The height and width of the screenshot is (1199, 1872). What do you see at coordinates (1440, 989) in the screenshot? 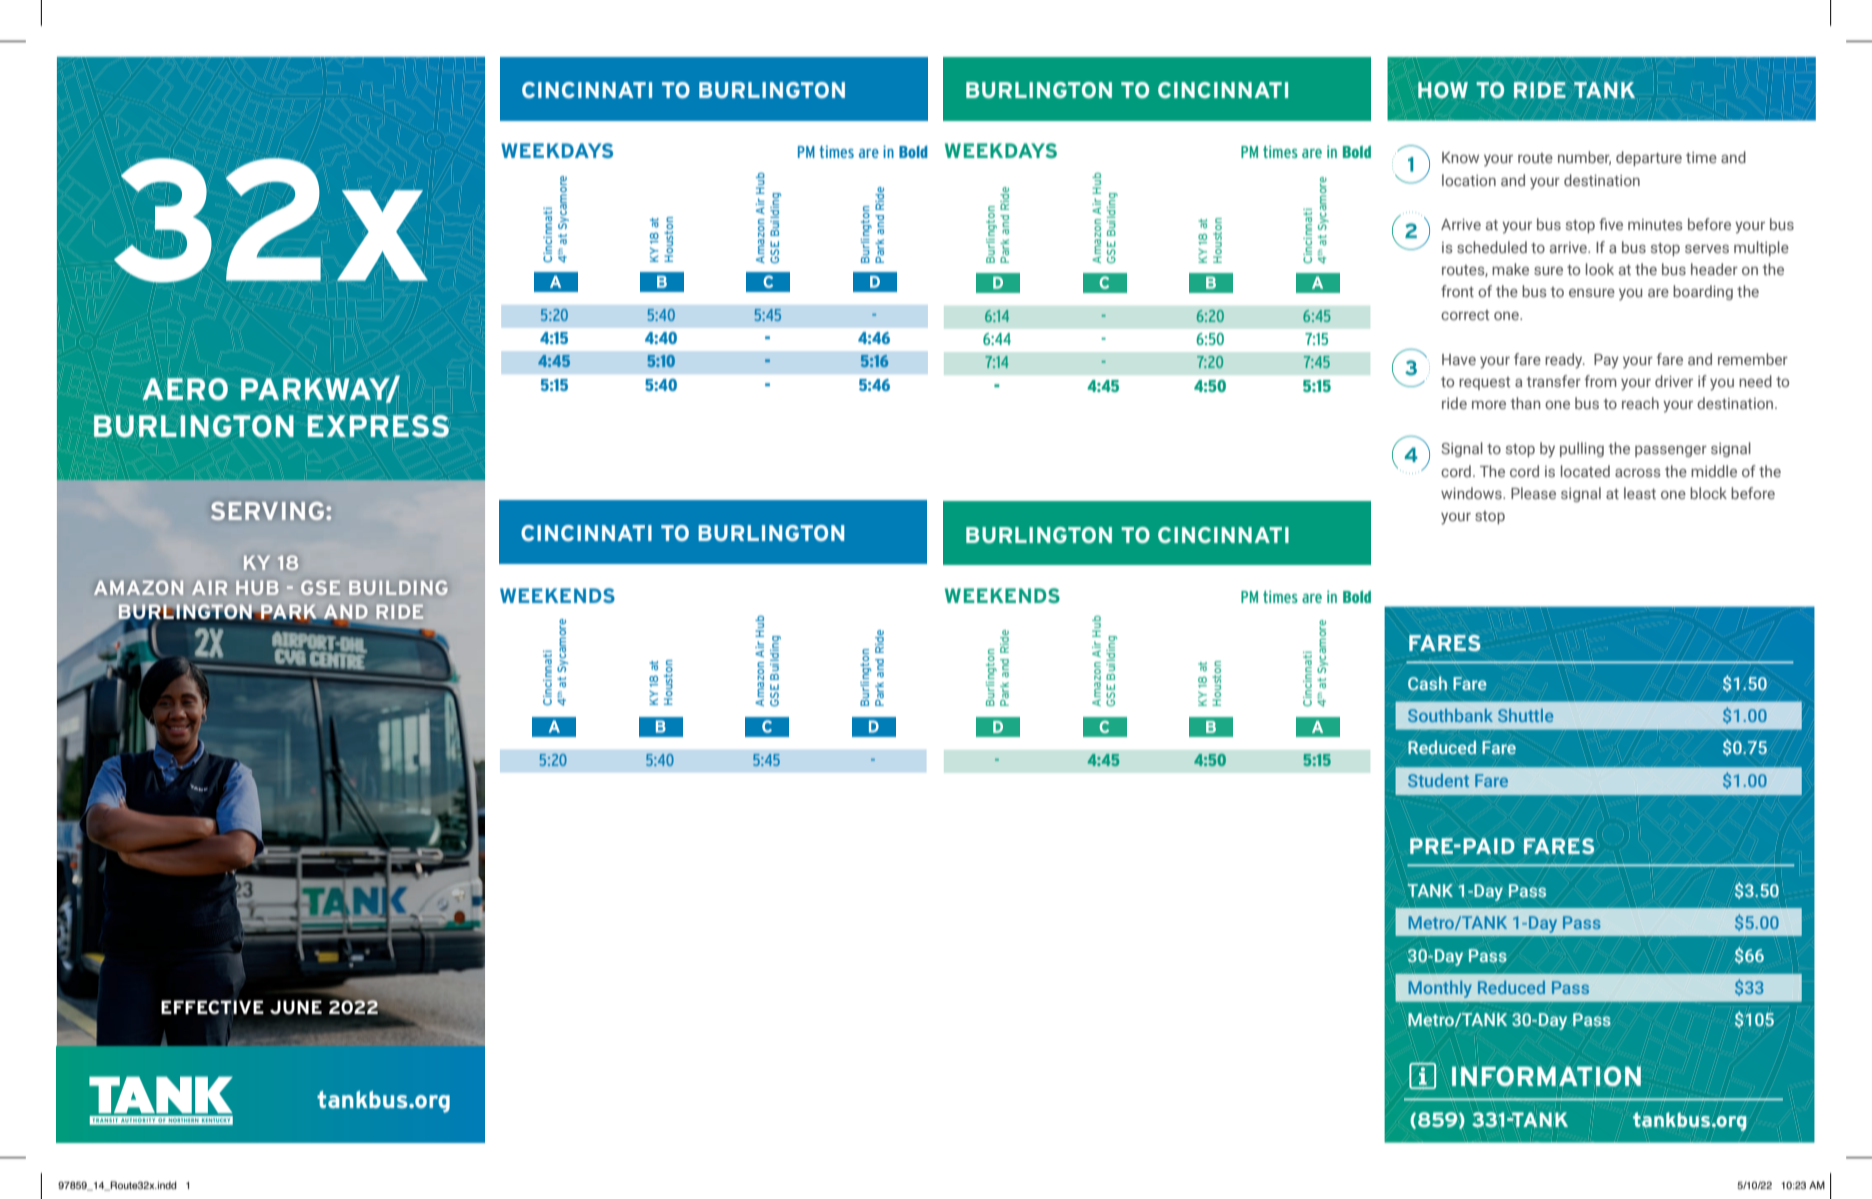
I see `Monthly` at bounding box center [1440, 989].
